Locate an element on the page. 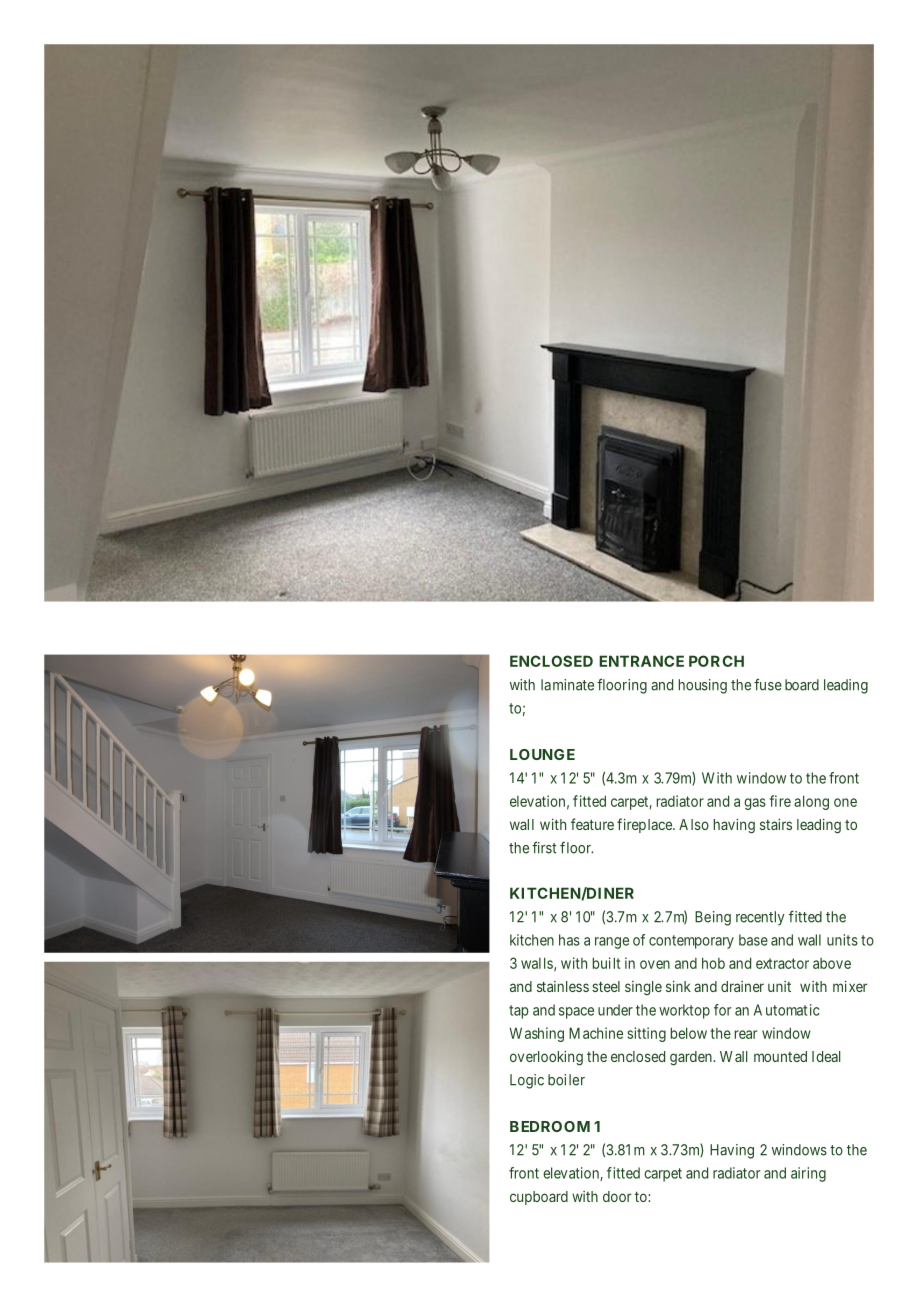 The width and height of the image is (924, 1308). laminate is located at coordinates (567, 685).
